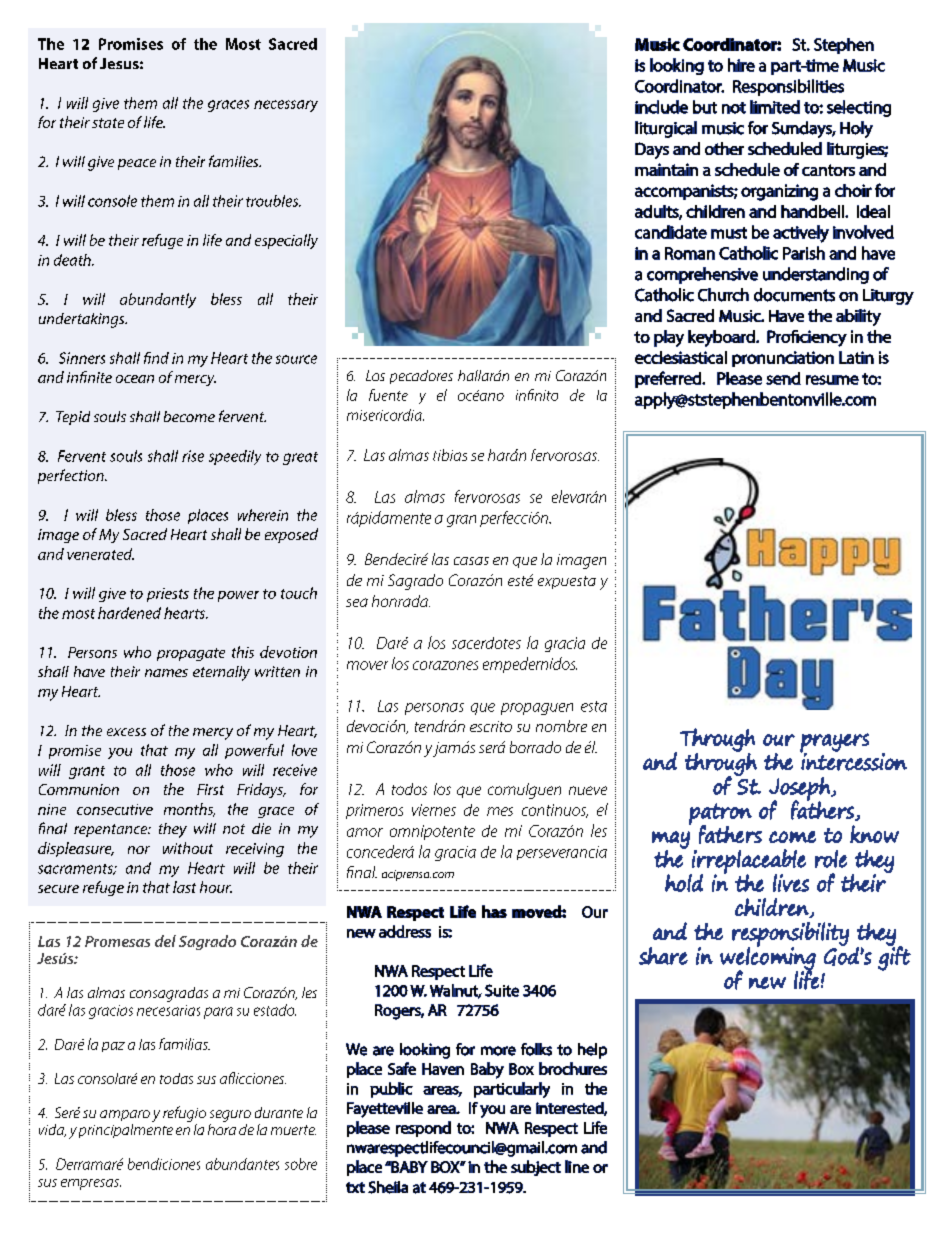 The width and height of the screenshot is (952, 1233). I want to click on line, so click(577, 1166).
